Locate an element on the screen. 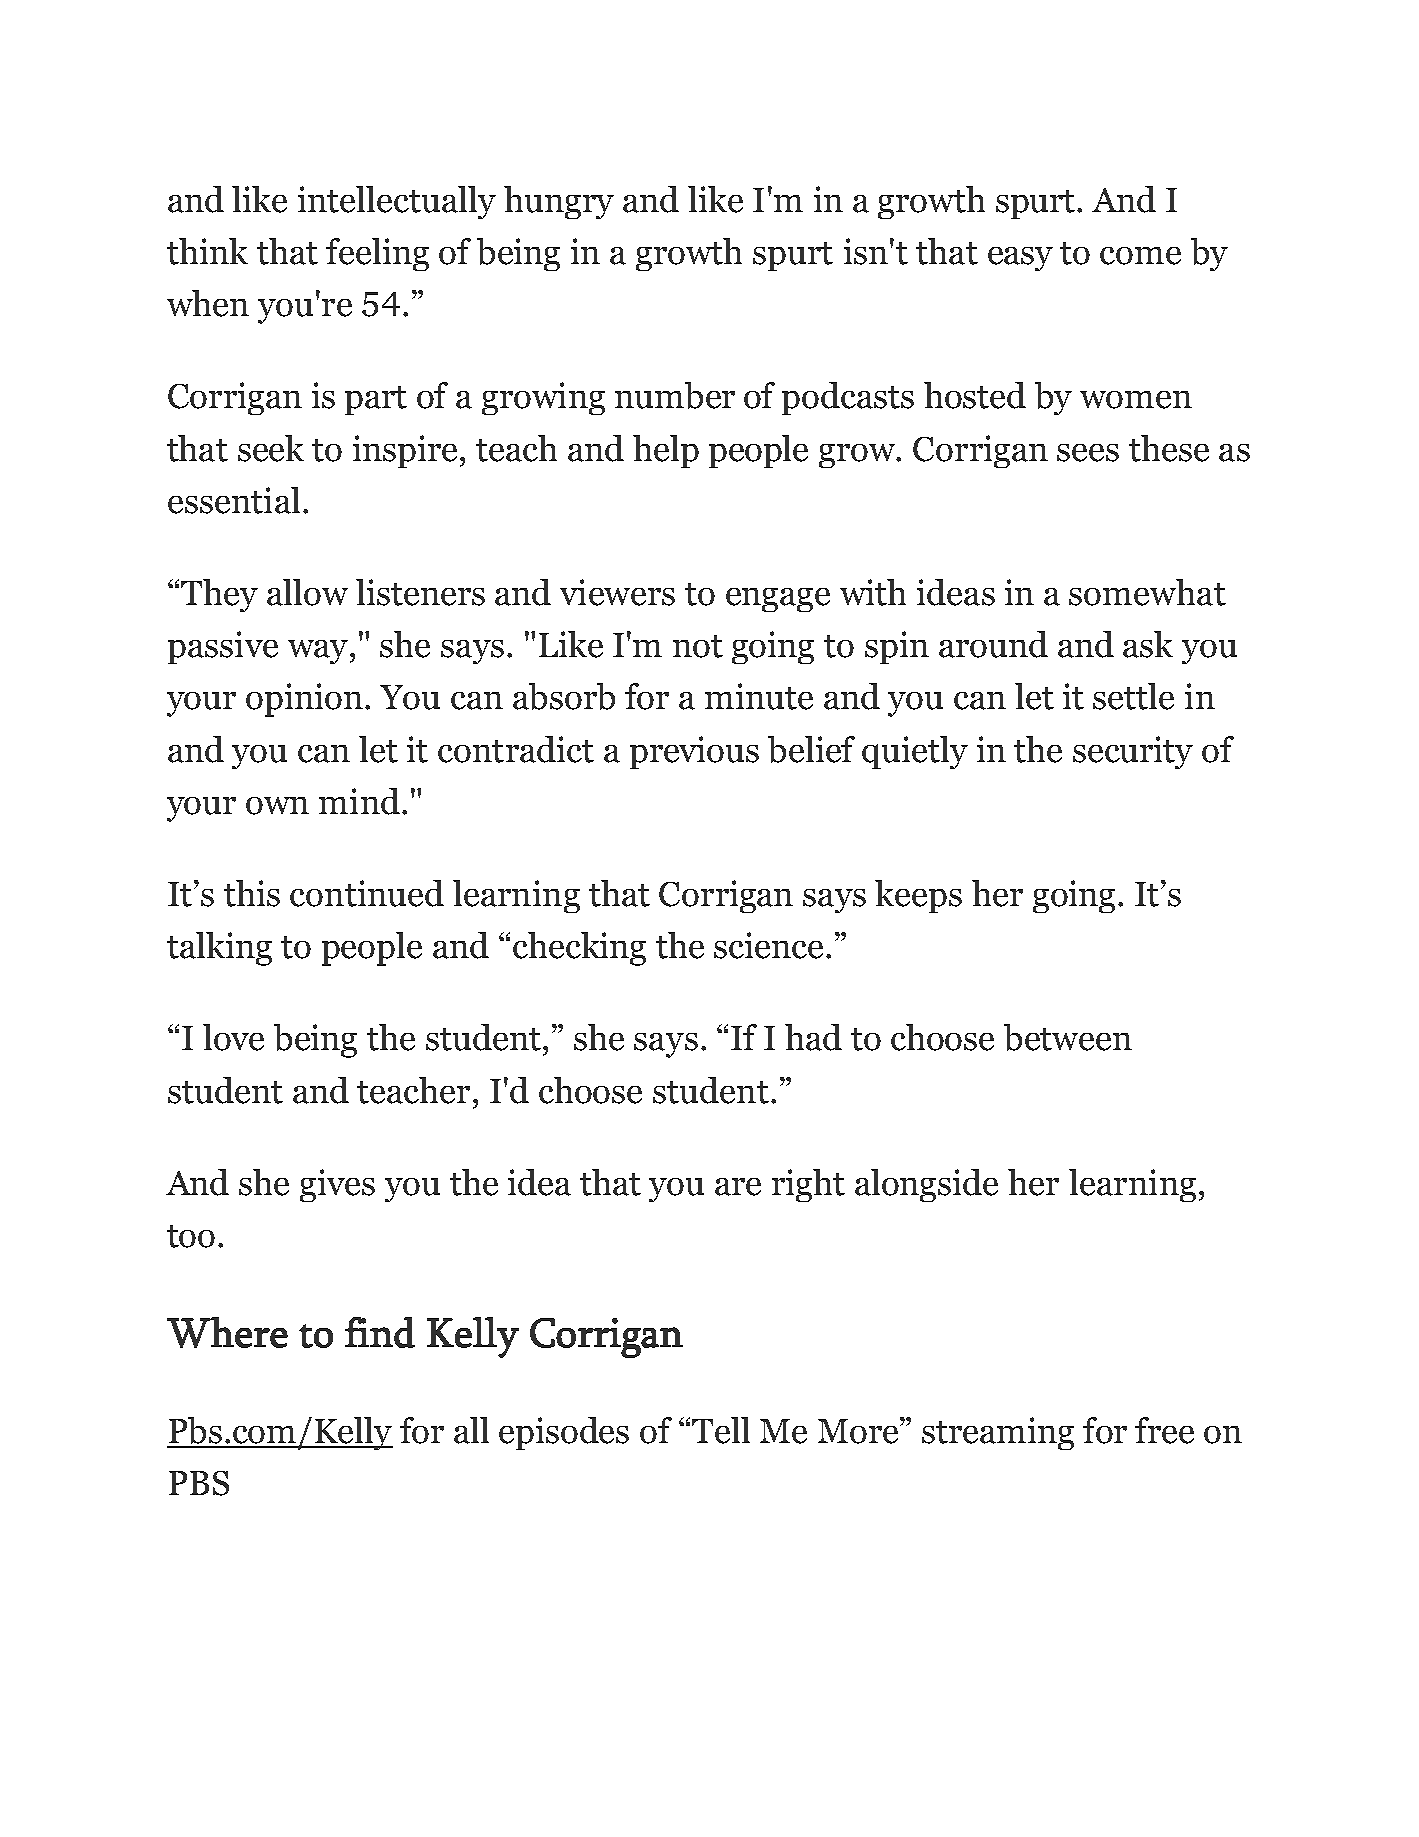  keeps is located at coordinates (918, 896).
